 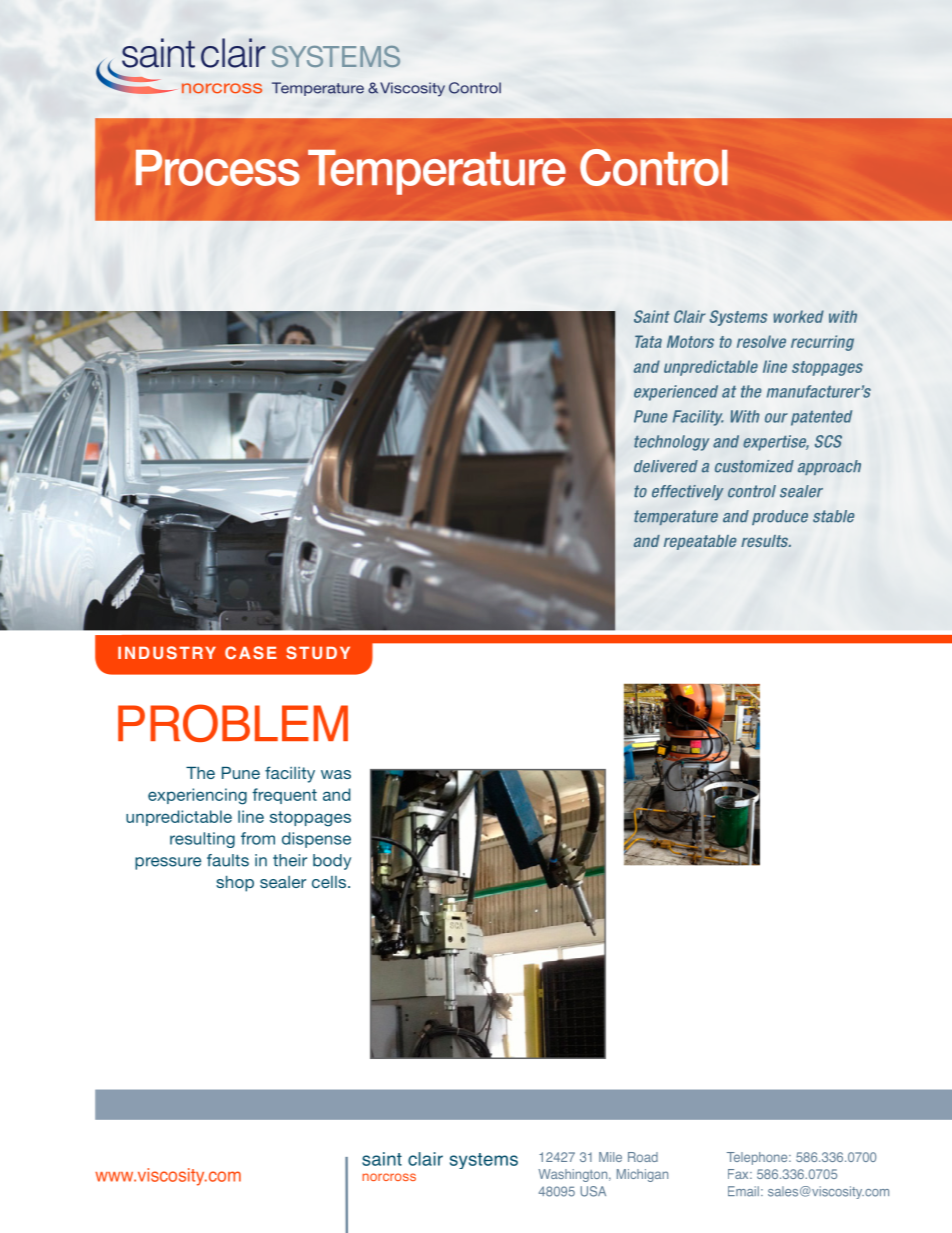 I want to click on shop, so click(x=235, y=884).
